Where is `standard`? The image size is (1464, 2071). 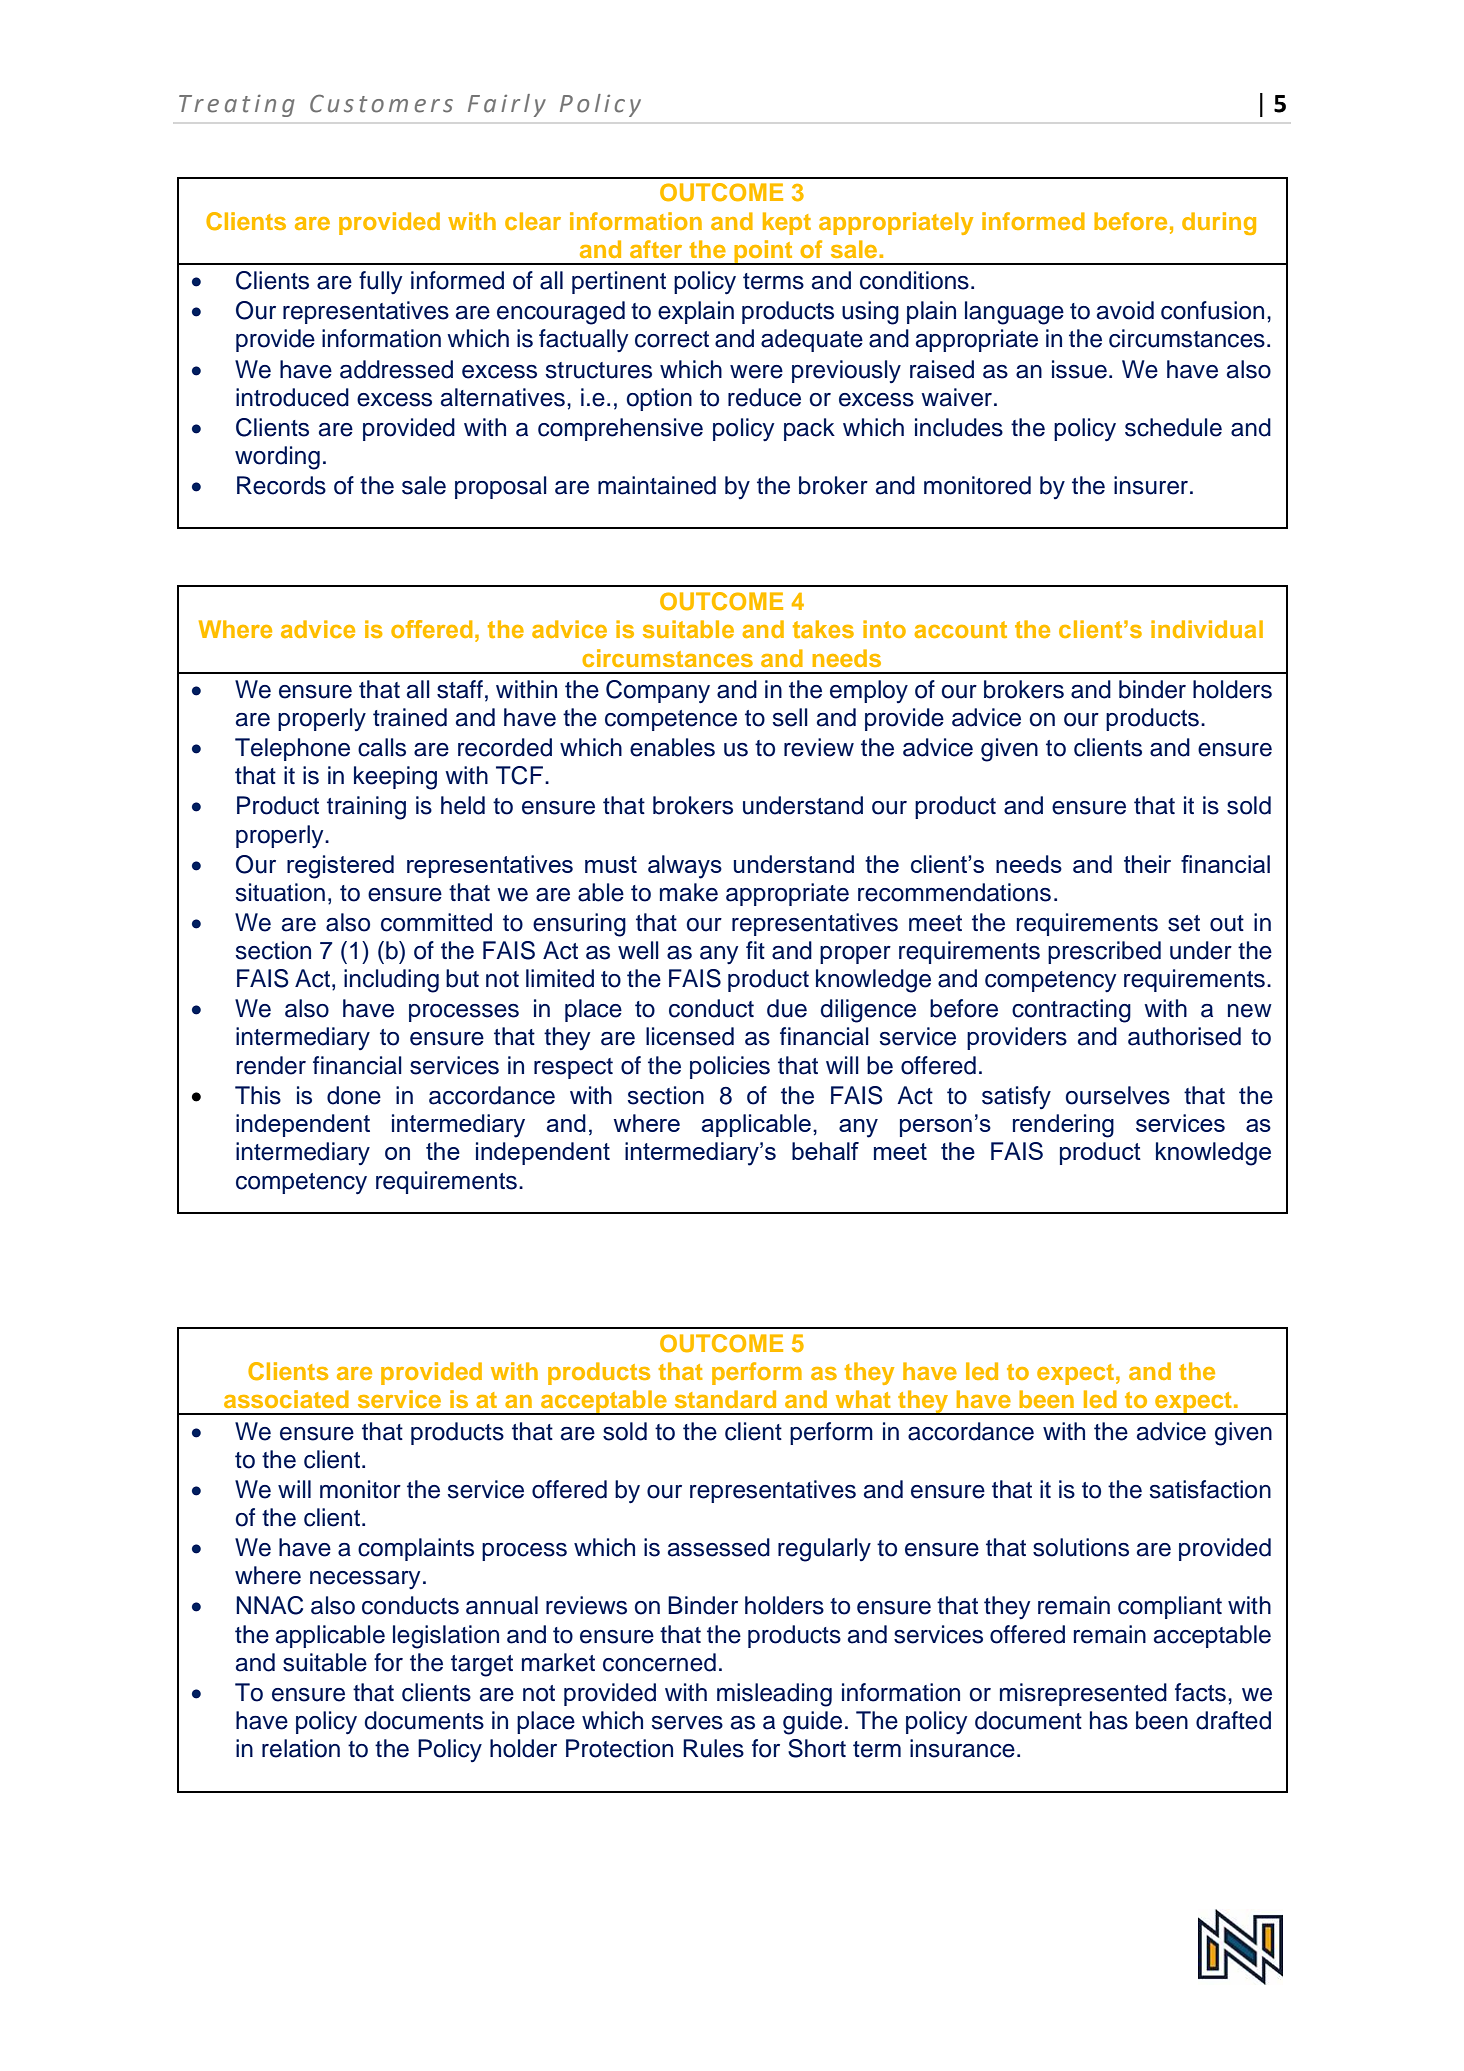
standard is located at coordinates (725, 1399).
